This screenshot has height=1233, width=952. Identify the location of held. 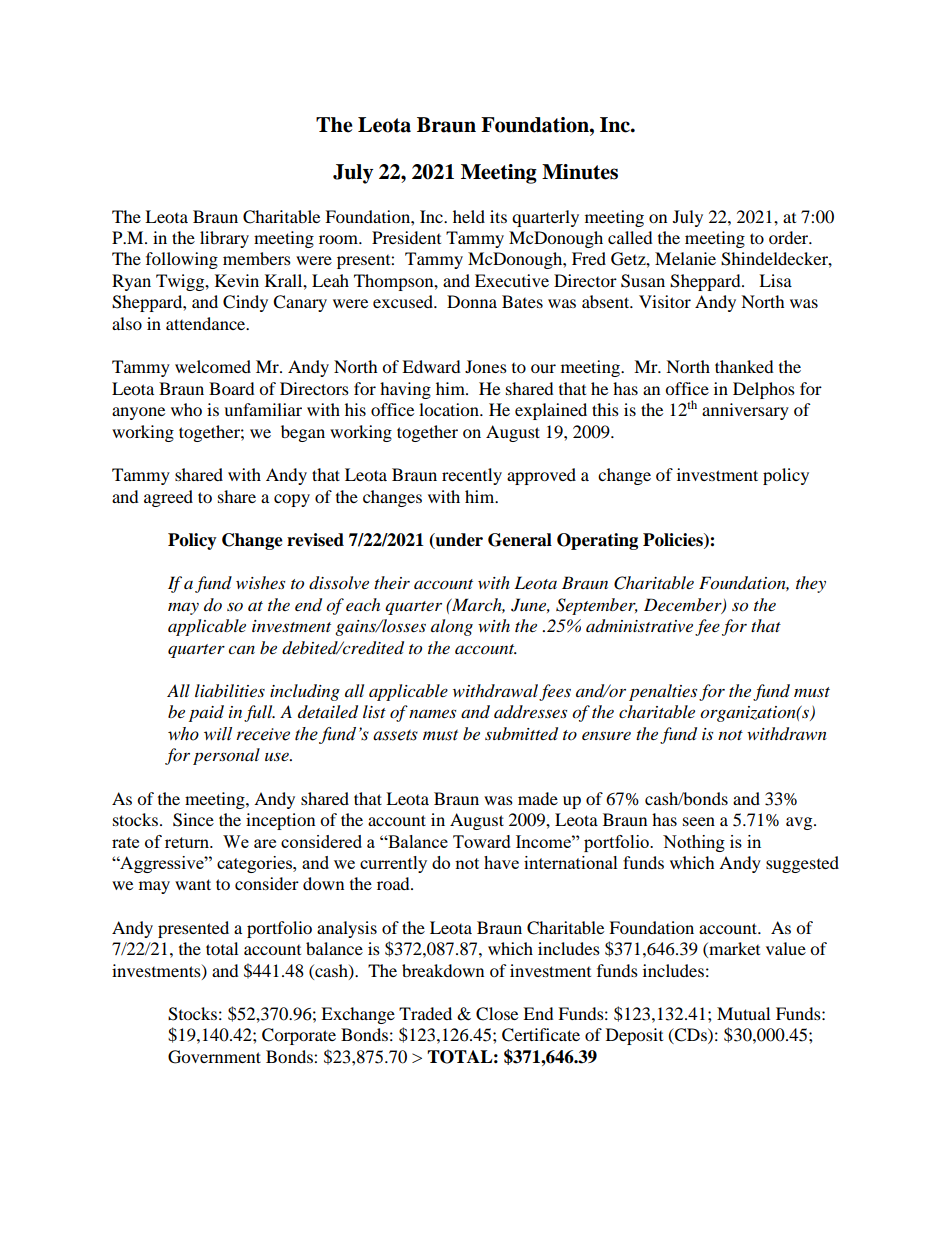
(469, 216).
